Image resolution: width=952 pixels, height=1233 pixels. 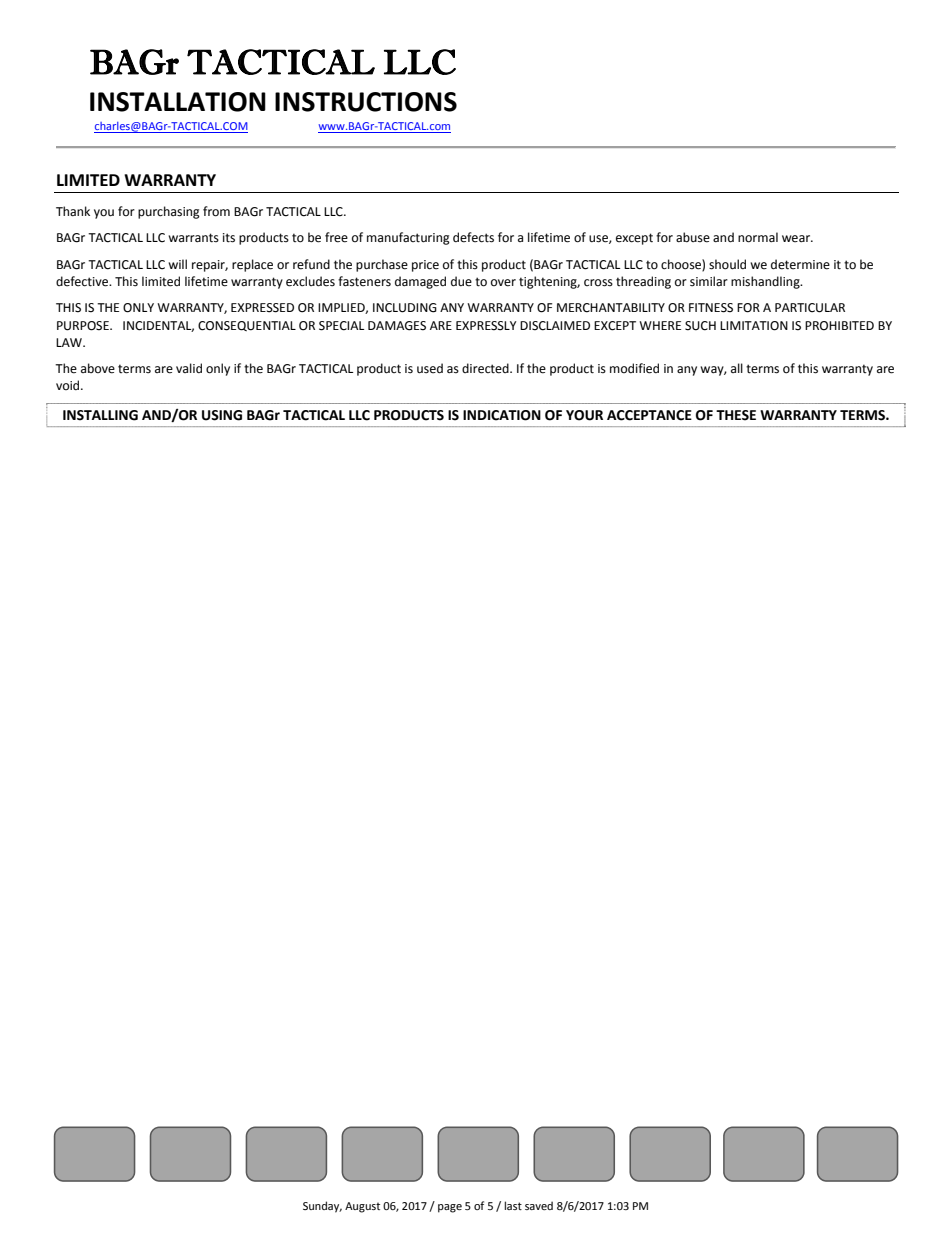 I want to click on THESE, so click(x=736, y=415).
